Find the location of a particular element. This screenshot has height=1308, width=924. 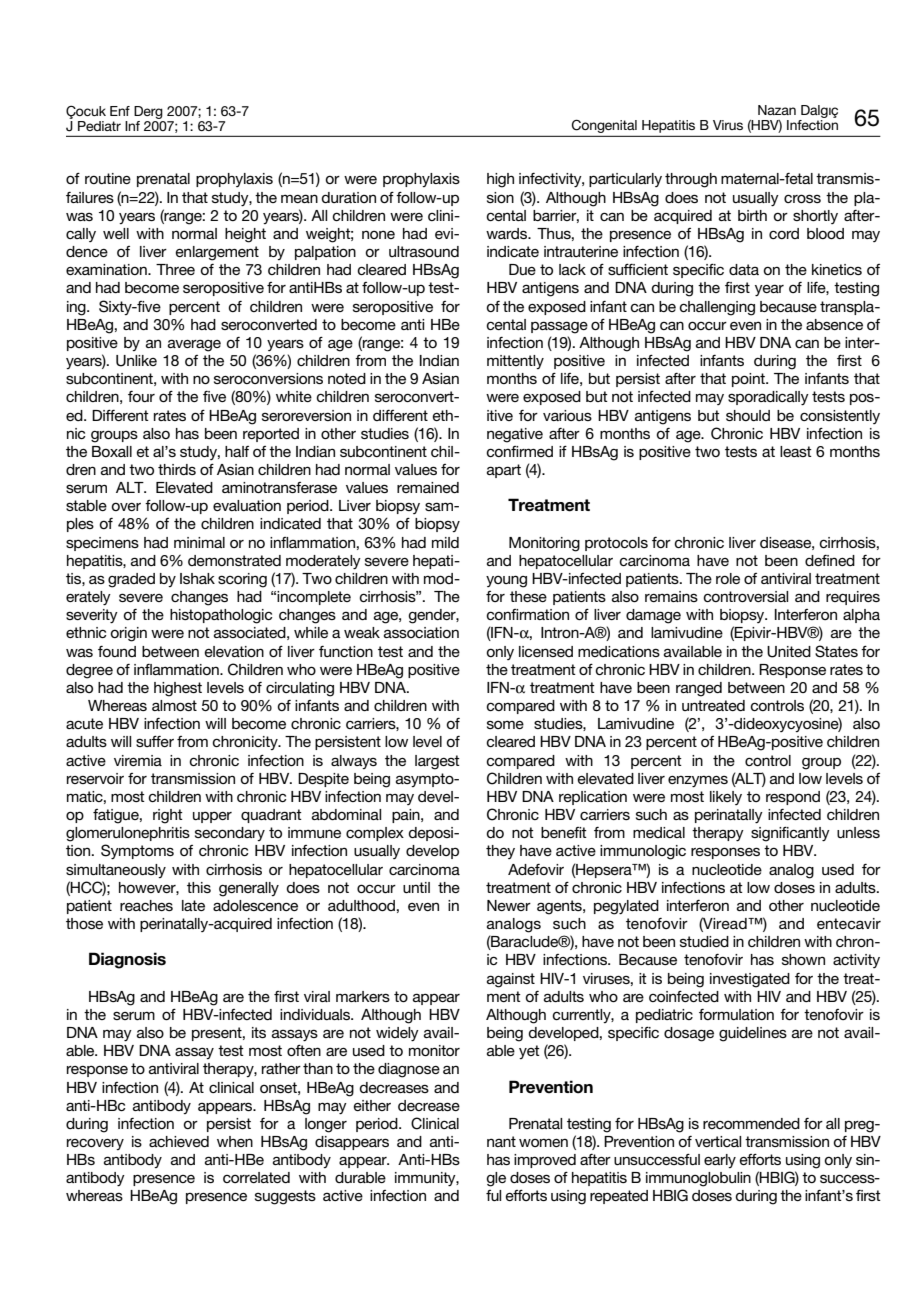

Diagnosis is located at coordinates (127, 960).
